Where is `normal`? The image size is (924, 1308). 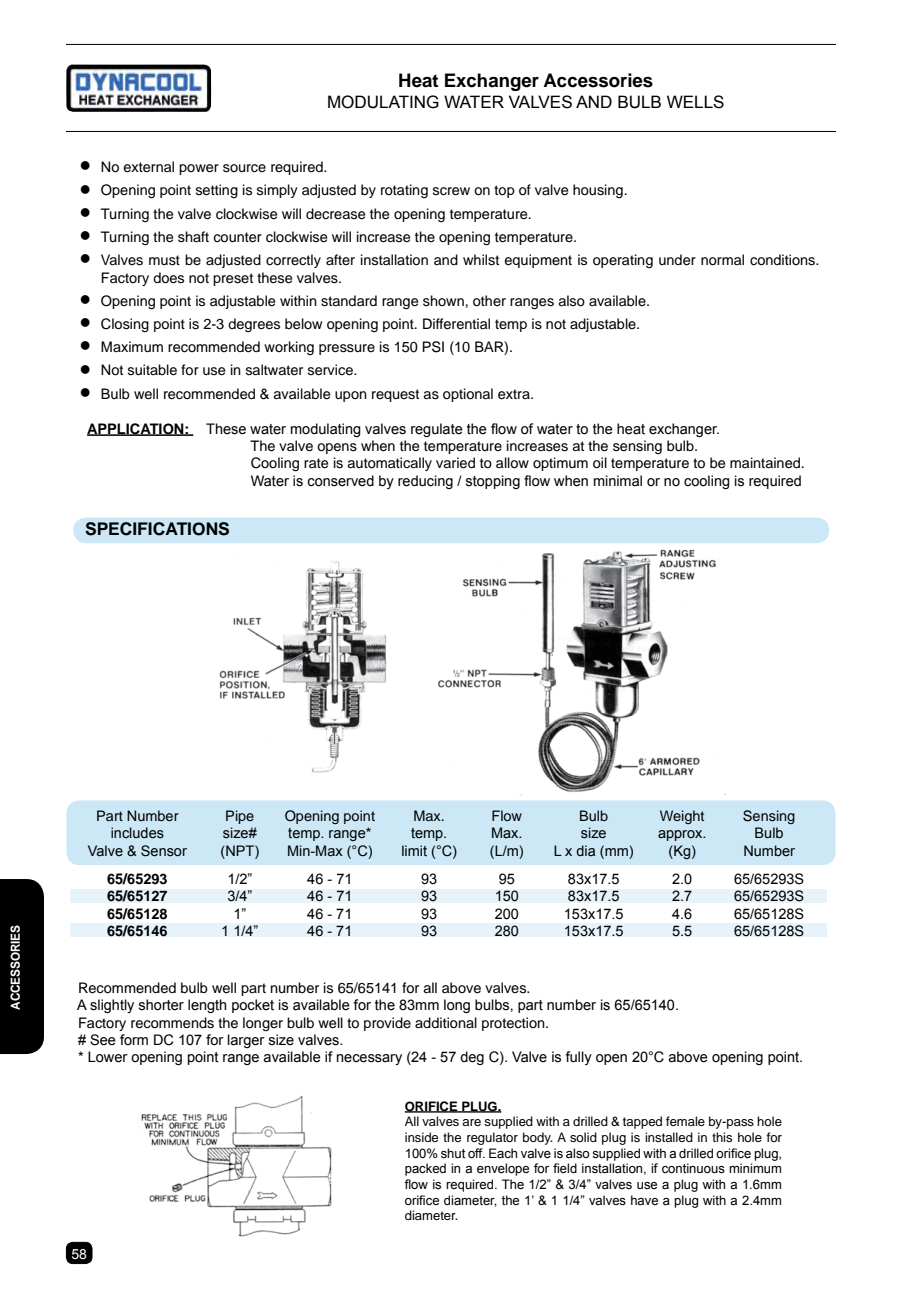
normal is located at coordinates (722, 260).
